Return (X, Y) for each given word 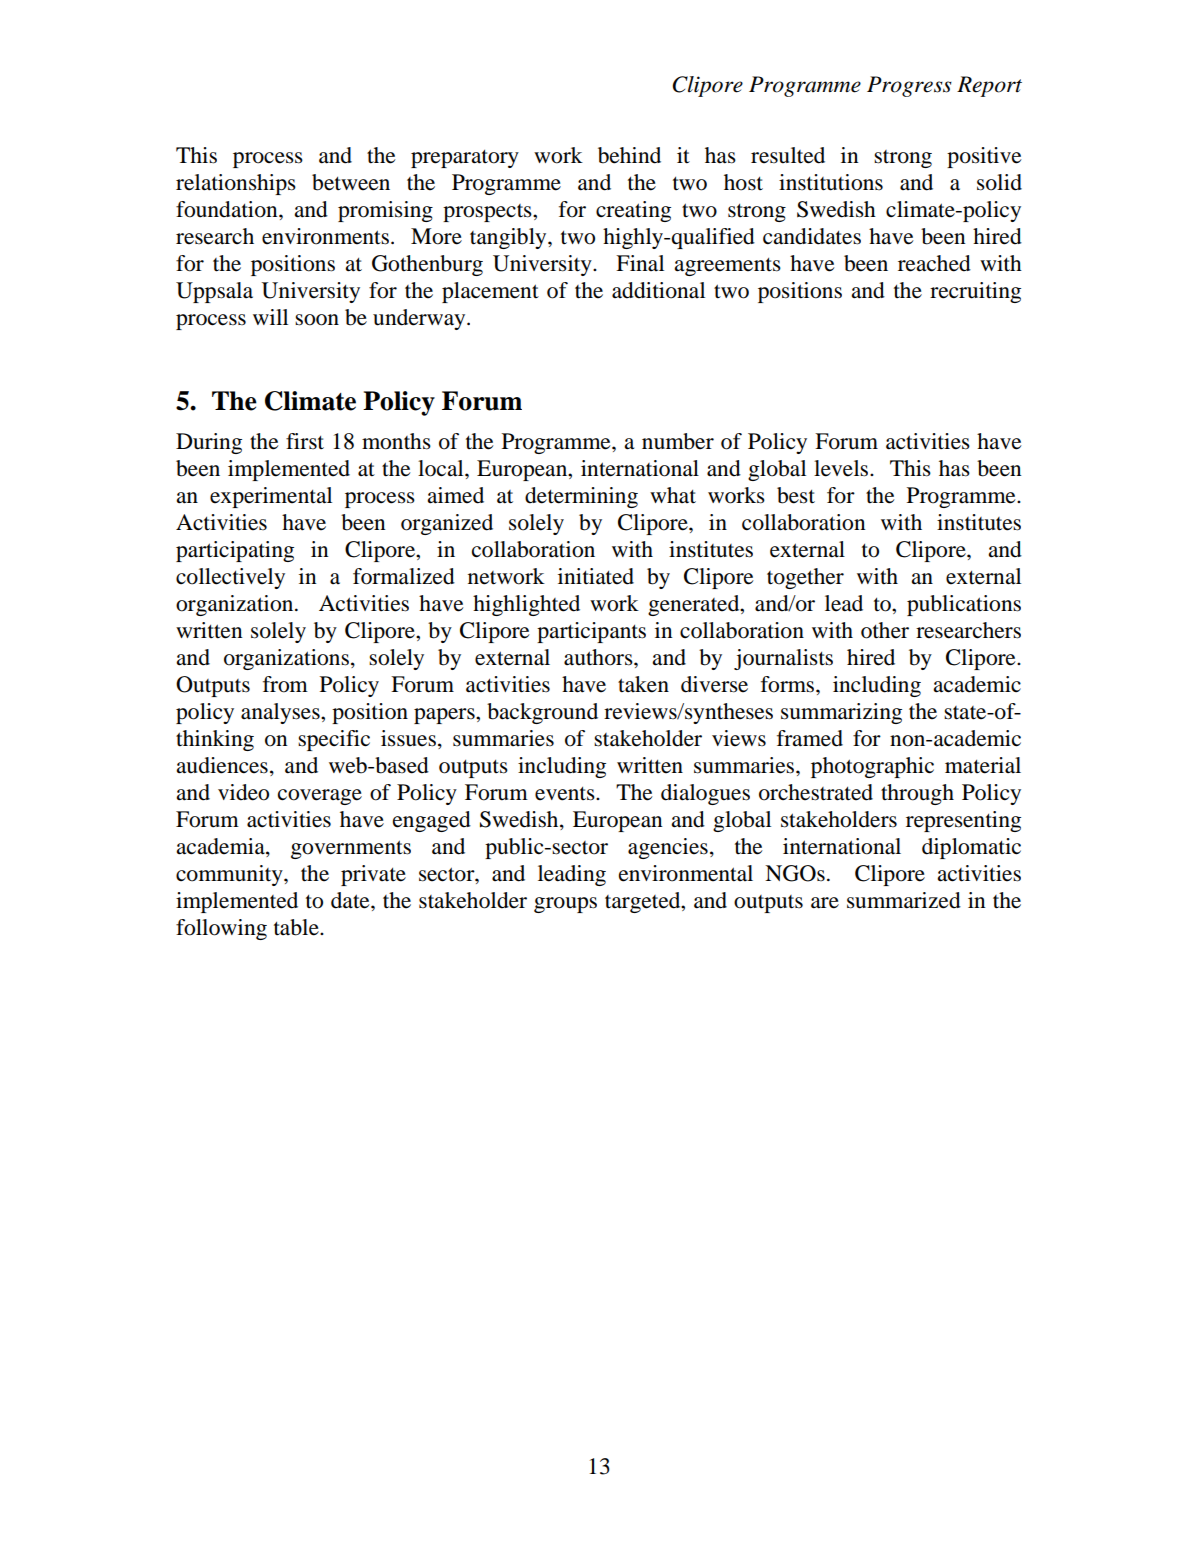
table (297, 927)
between (351, 182)
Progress (909, 86)
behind (629, 155)
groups (565, 905)
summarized (904, 900)
